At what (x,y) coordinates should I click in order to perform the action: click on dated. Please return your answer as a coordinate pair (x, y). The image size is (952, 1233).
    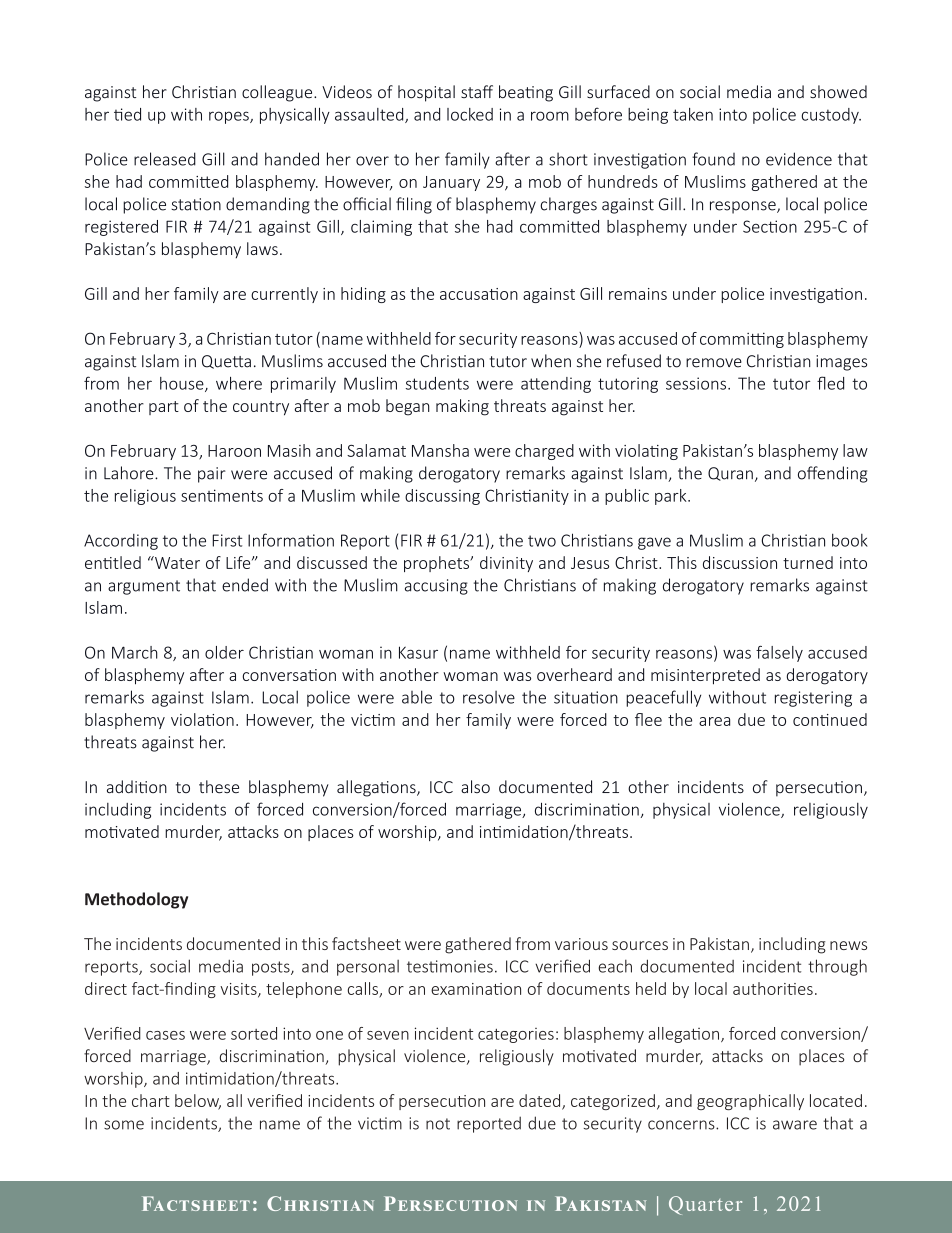
    Looking at the image, I should click on (541, 1101).
